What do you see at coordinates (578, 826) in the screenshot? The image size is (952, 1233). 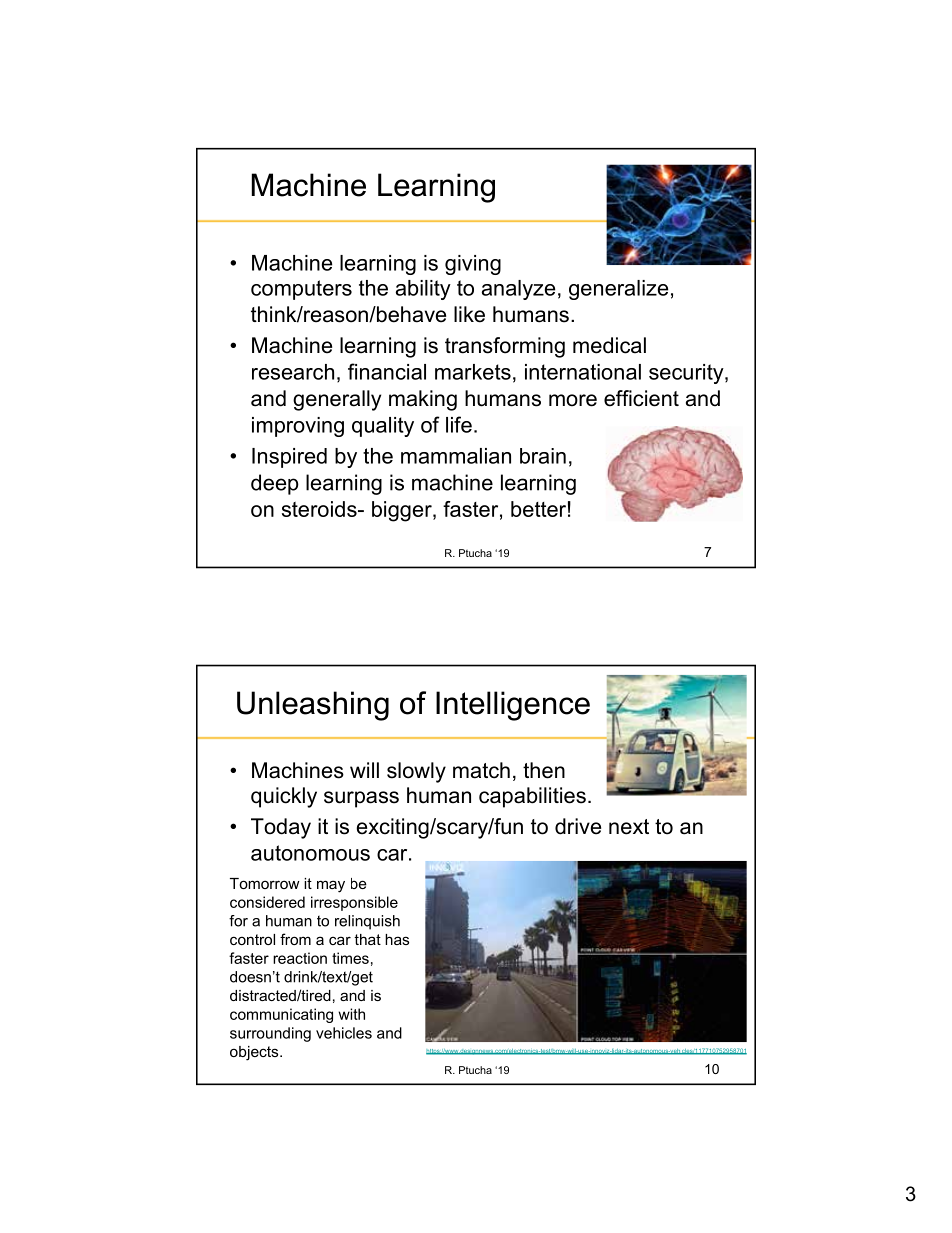 I see `drive` at bounding box center [578, 826].
